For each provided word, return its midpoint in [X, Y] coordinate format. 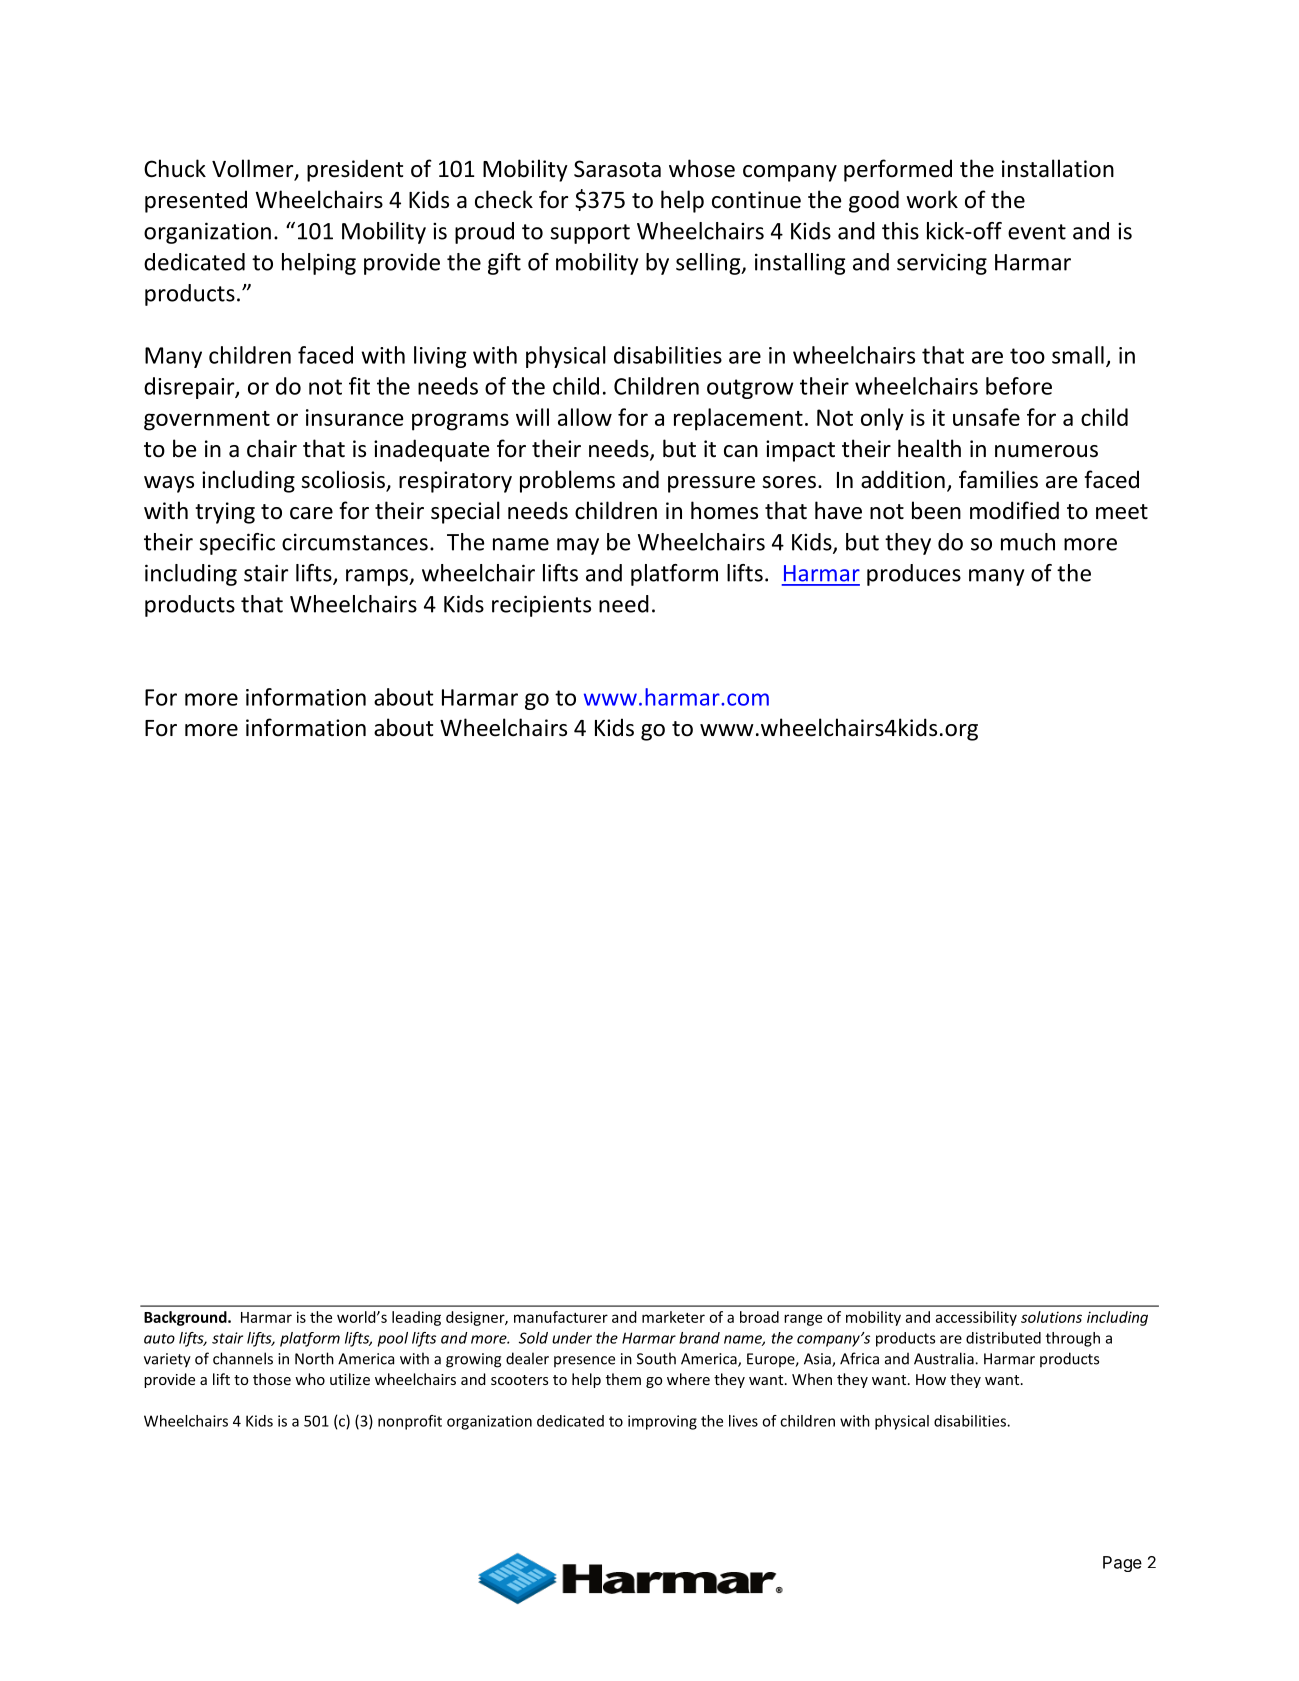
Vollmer [254, 169]
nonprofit [410, 1422]
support [590, 234]
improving [662, 1422]
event [1037, 232]
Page [1122, 1564]
